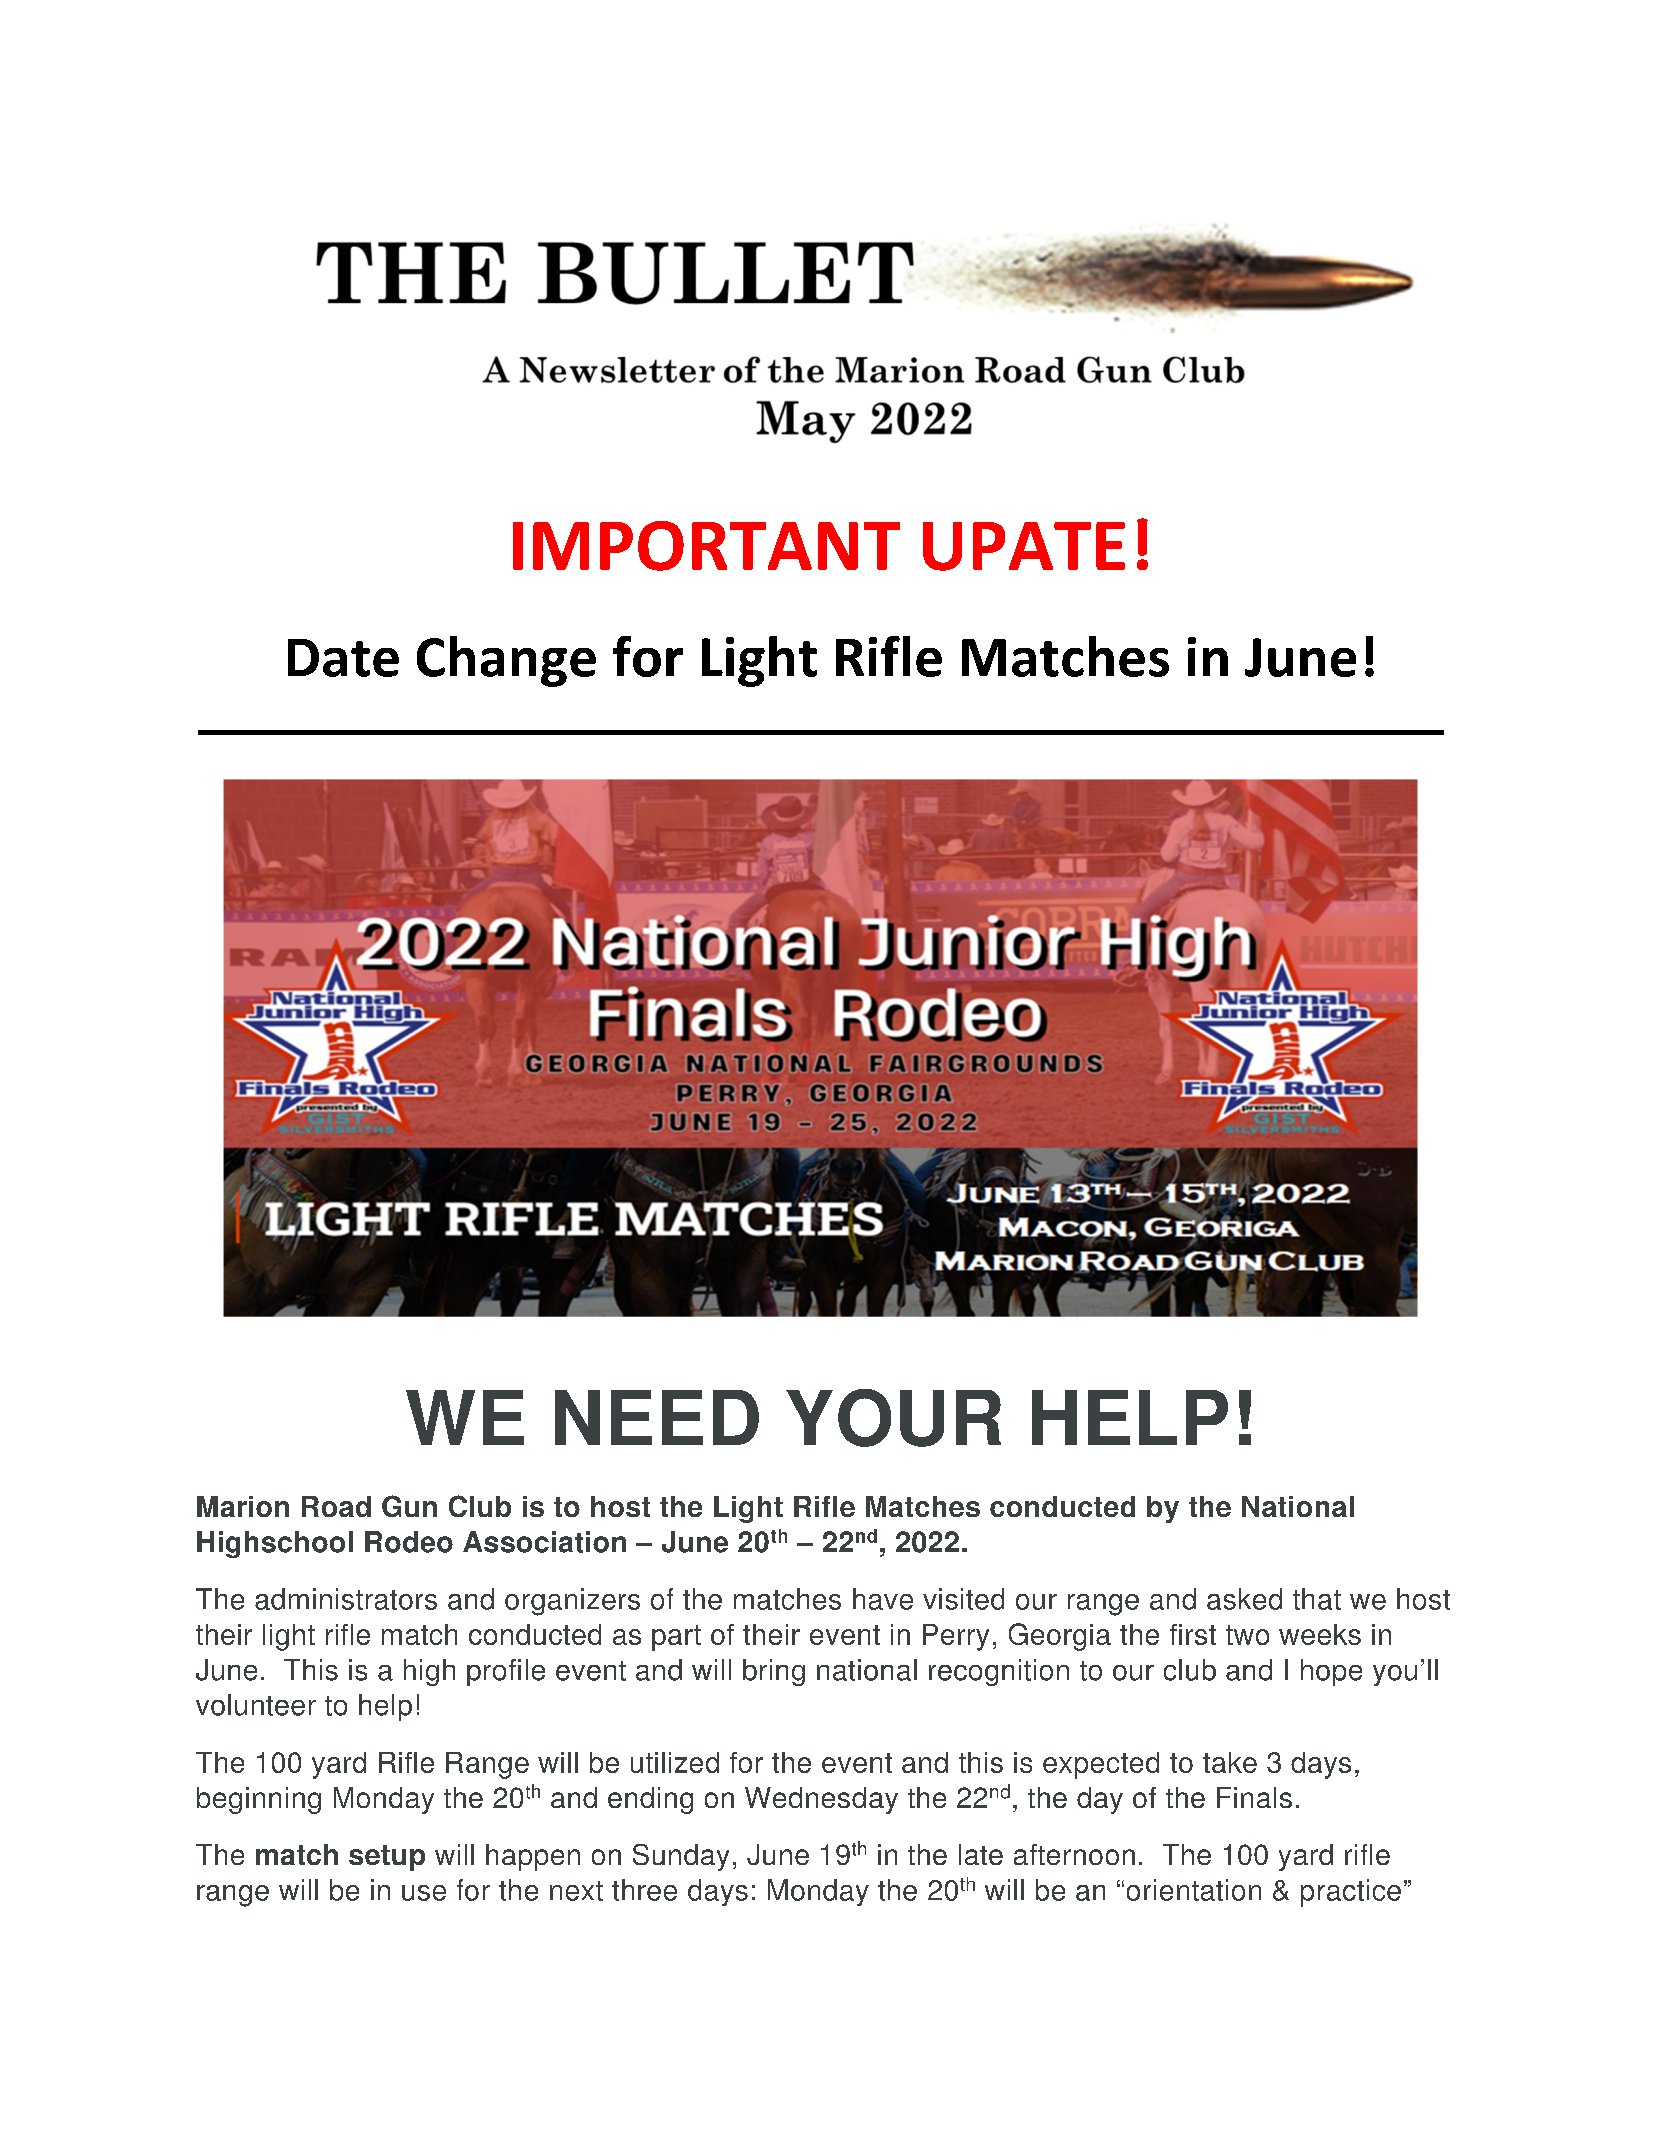 Image resolution: width=1662 pixels, height=2150 pixels. Describe the element at coordinates (387, 1858) in the screenshot. I see `setup` at that location.
